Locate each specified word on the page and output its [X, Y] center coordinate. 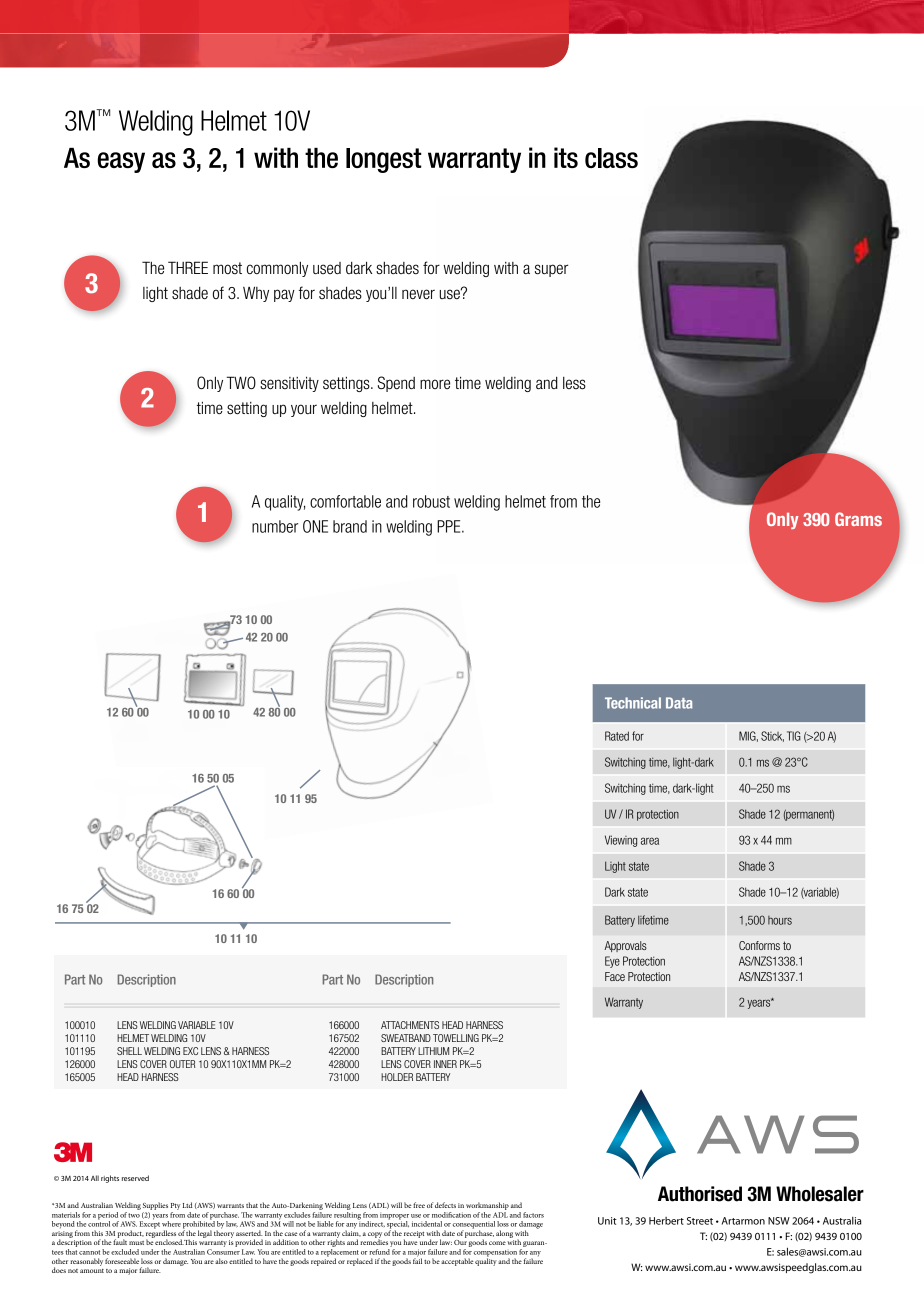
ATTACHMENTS [410, 1025]
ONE [315, 526]
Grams [858, 519]
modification [451, 1215]
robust [431, 501]
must [136, 1243]
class [611, 158]
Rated [617, 736]
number [275, 526]
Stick [772, 736]
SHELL [129, 1051]
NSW [779, 1221]
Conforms [759, 945]
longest [384, 160]
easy [121, 162]
